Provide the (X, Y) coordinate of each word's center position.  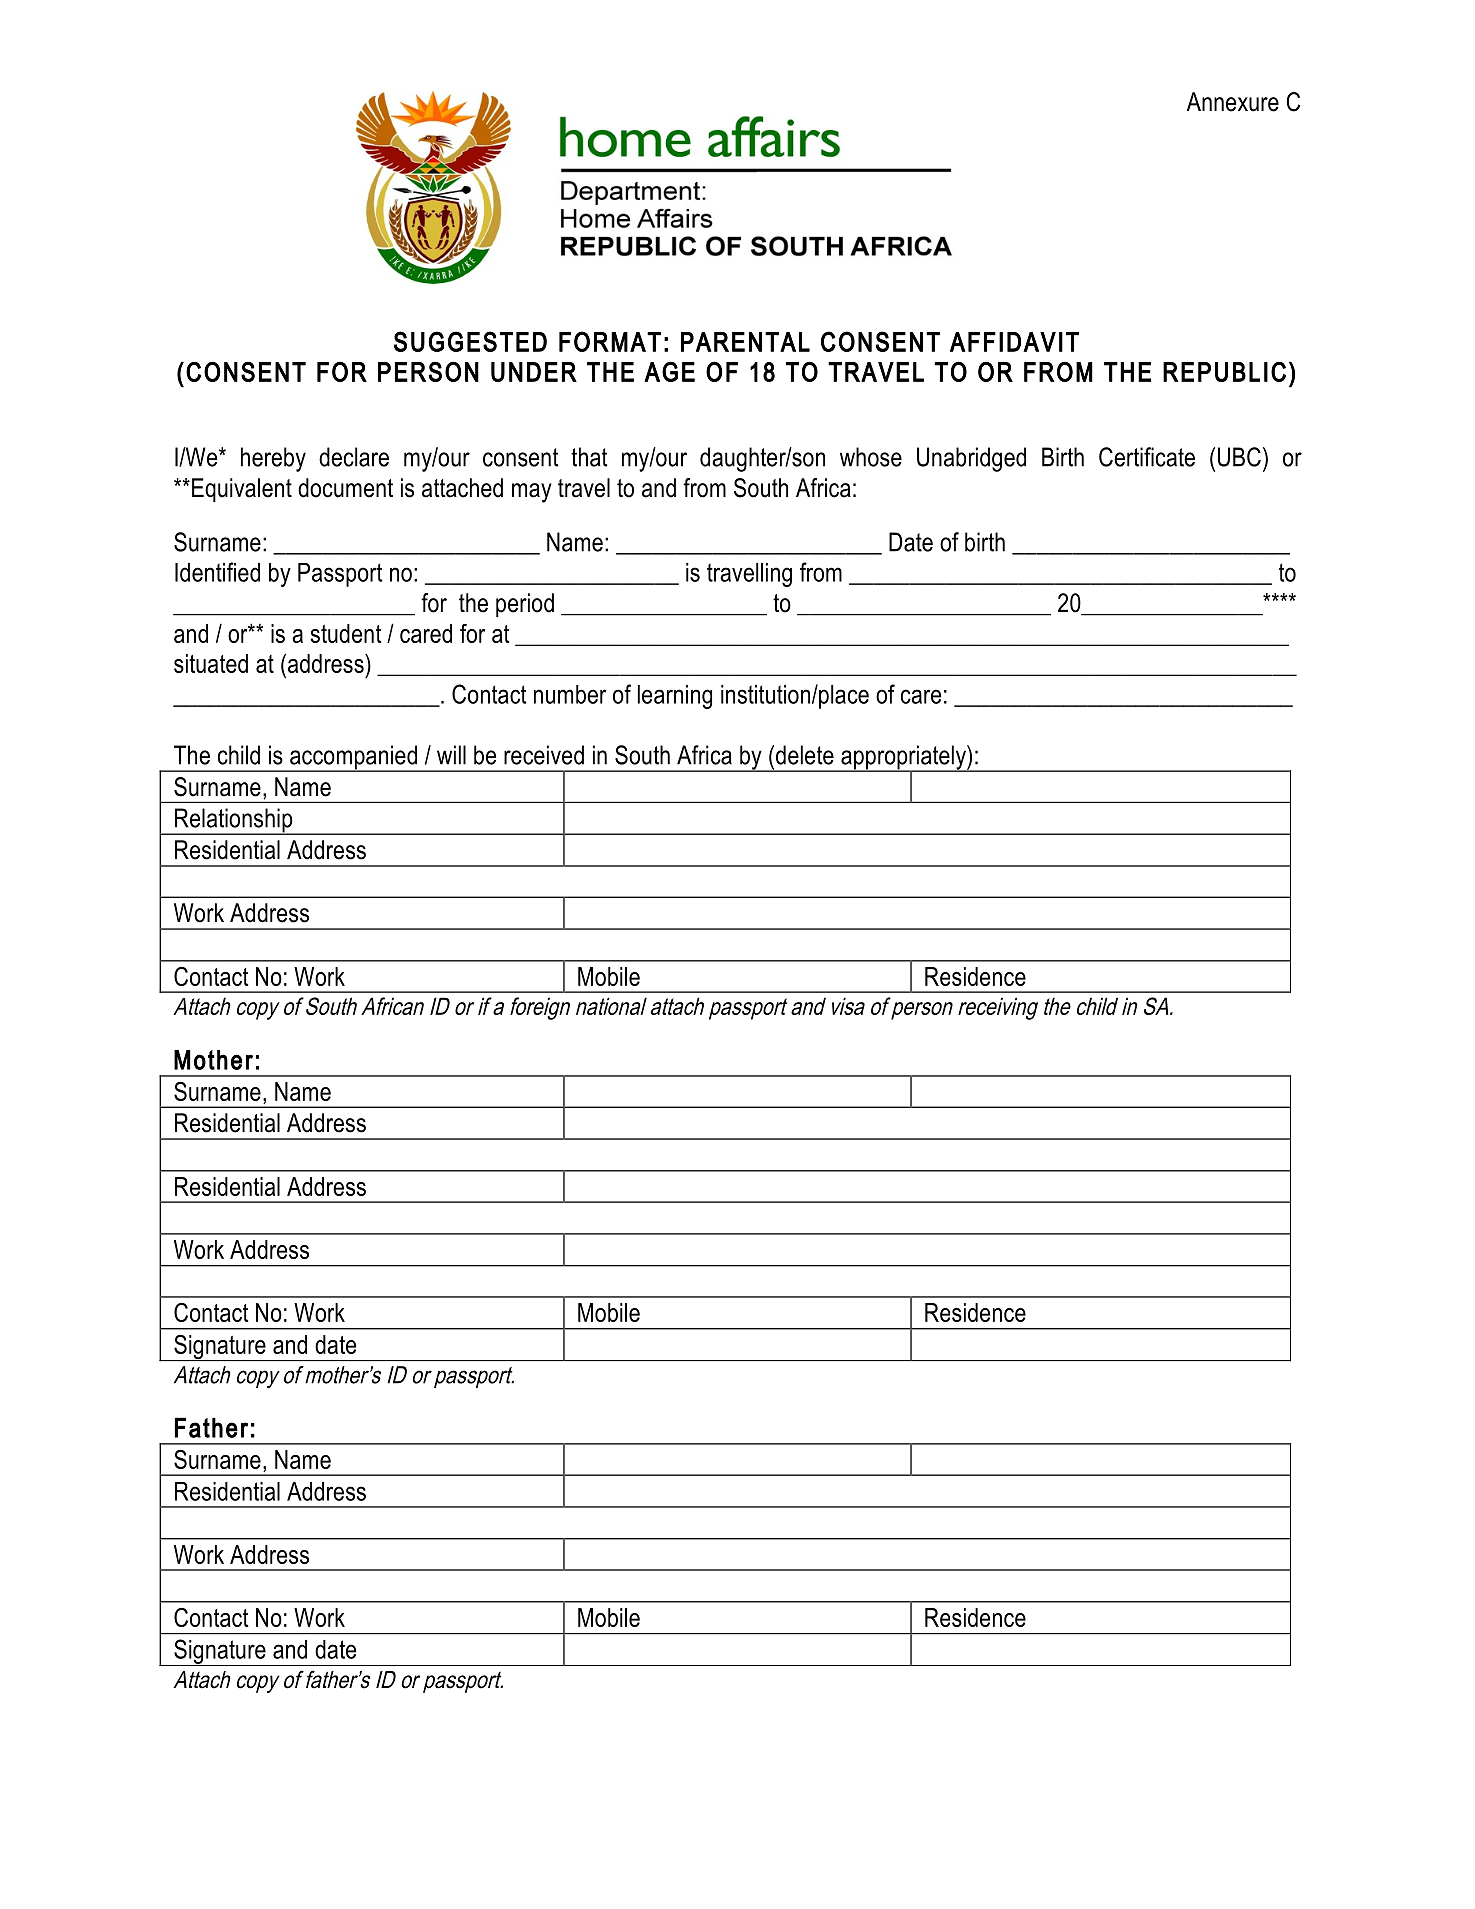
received (544, 755)
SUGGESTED (470, 341)
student (346, 633)
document (345, 488)
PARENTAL (745, 342)
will (451, 755)
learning (675, 697)
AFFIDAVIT (1014, 342)
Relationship (234, 821)
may (532, 493)
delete (805, 755)
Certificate (1147, 457)
